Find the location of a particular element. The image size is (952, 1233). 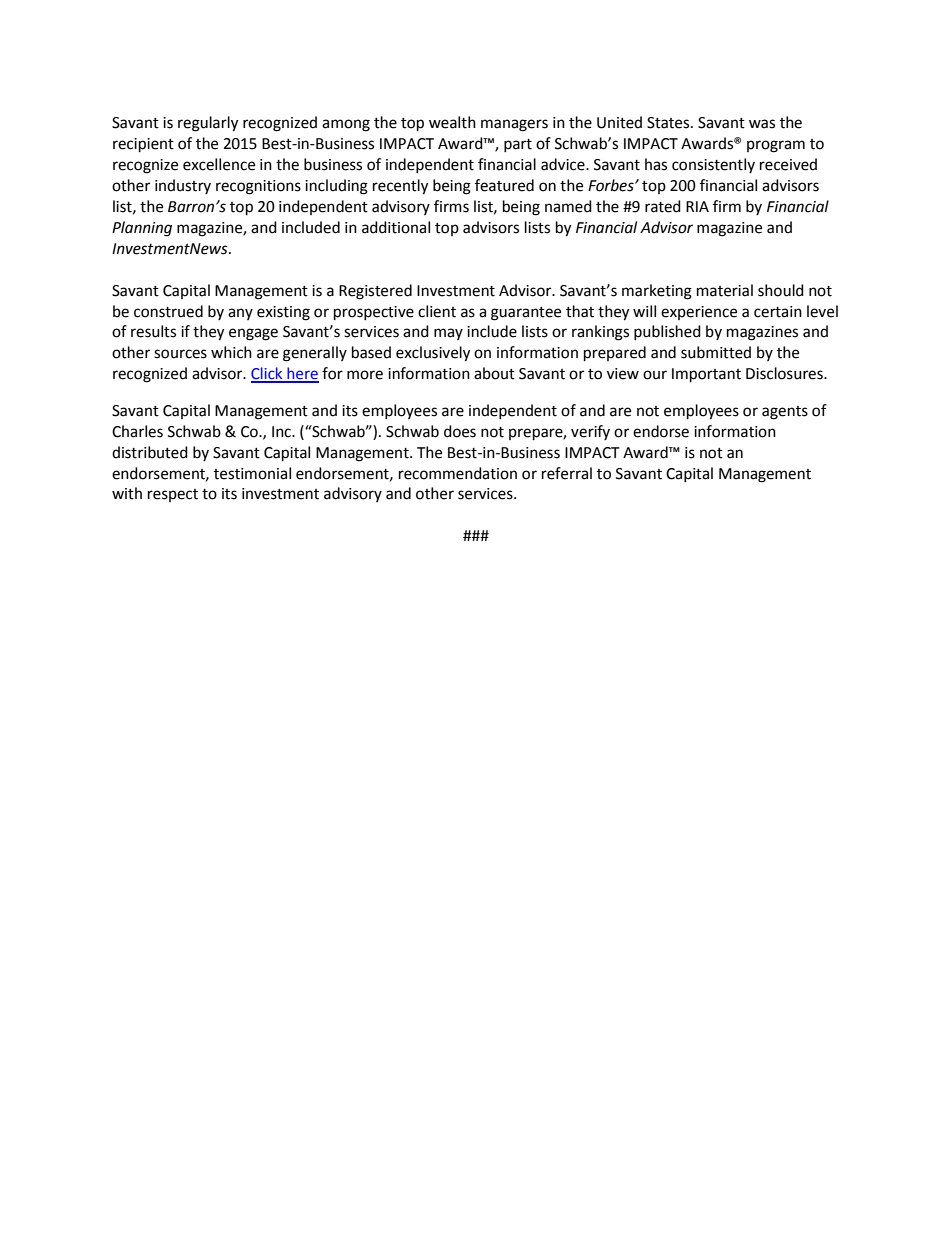

about is located at coordinates (494, 373).
